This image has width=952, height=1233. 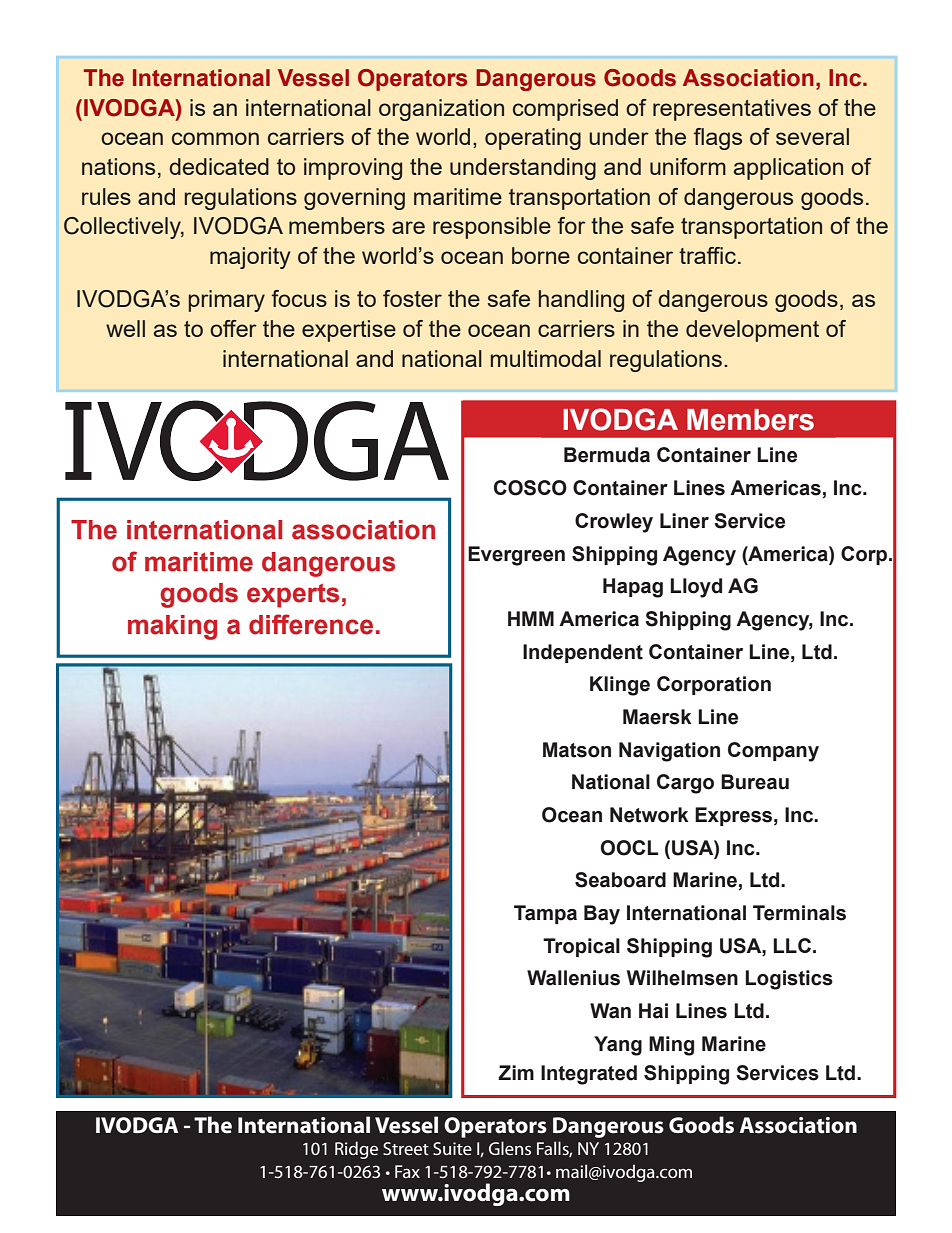 I want to click on well, so click(x=125, y=328).
